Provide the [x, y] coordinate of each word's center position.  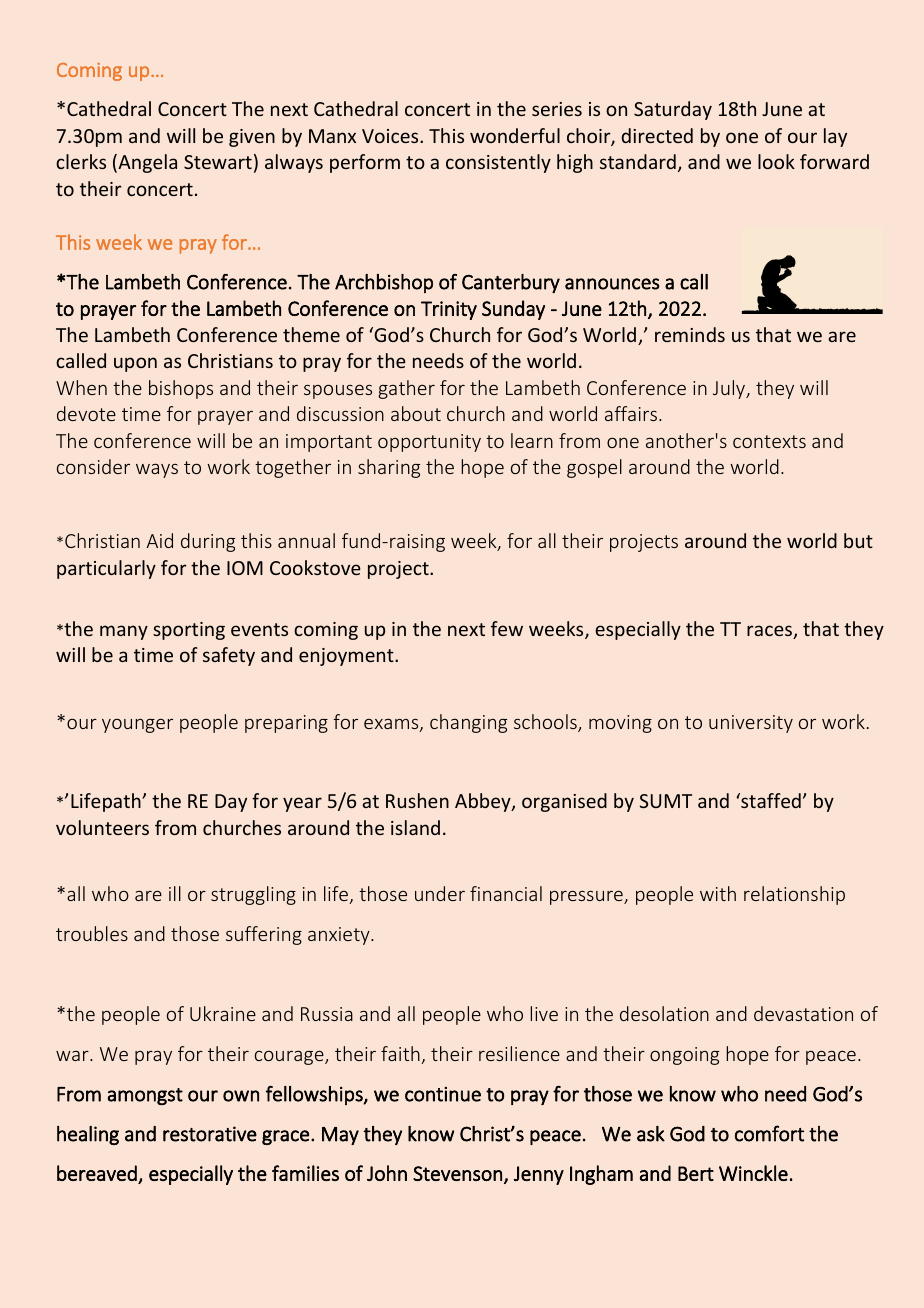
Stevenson [457, 1173]
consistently [498, 163]
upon [135, 364]
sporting [189, 631]
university [751, 724]
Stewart [218, 162]
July [730, 389]
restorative [210, 1134]
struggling [253, 895]
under [440, 893]
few [507, 628]
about [416, 413]
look [776, 161]
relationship [794, 895]
